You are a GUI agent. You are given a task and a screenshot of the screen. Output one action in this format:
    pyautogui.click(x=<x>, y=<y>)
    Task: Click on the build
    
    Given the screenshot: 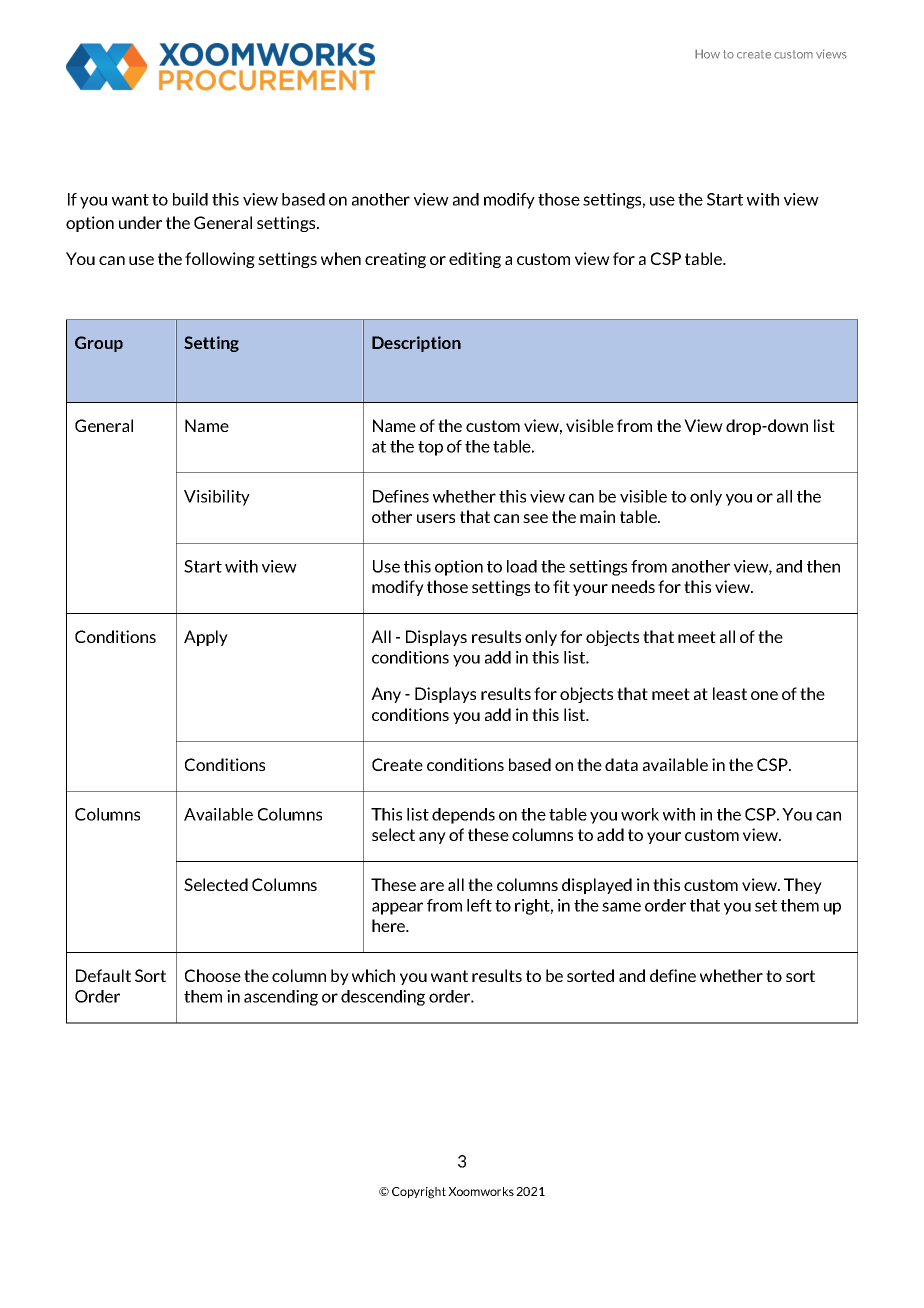 What is the action you would take?
    pyautogui.click(x=190, y=199)
